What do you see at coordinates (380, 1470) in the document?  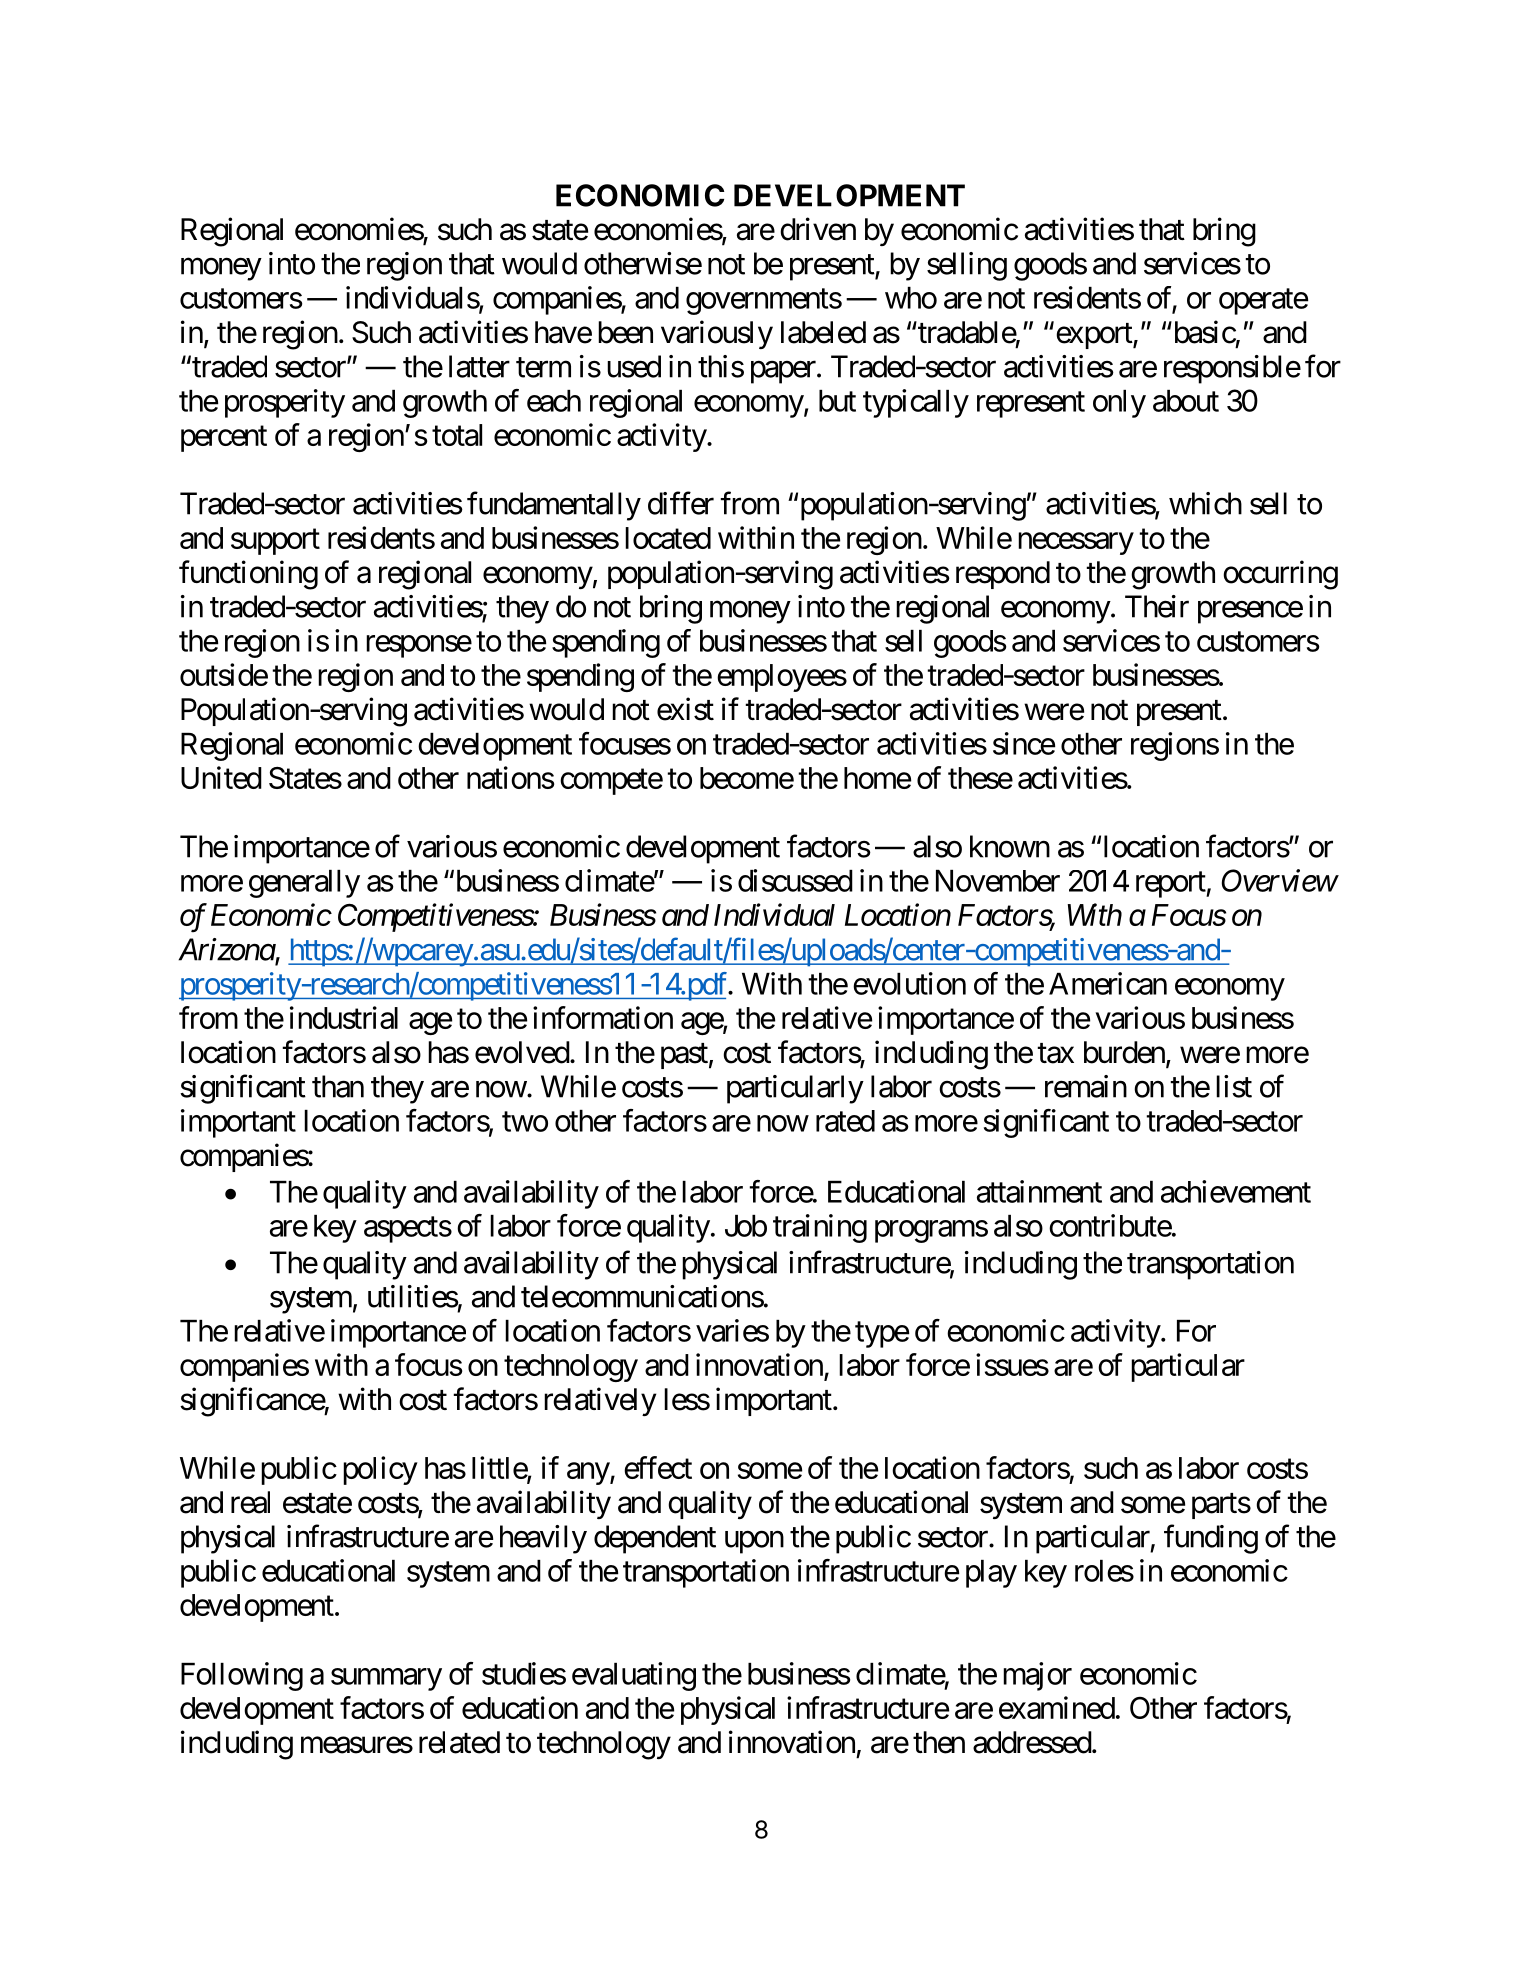 I see `policy` at bounding box center [380, 1470].
